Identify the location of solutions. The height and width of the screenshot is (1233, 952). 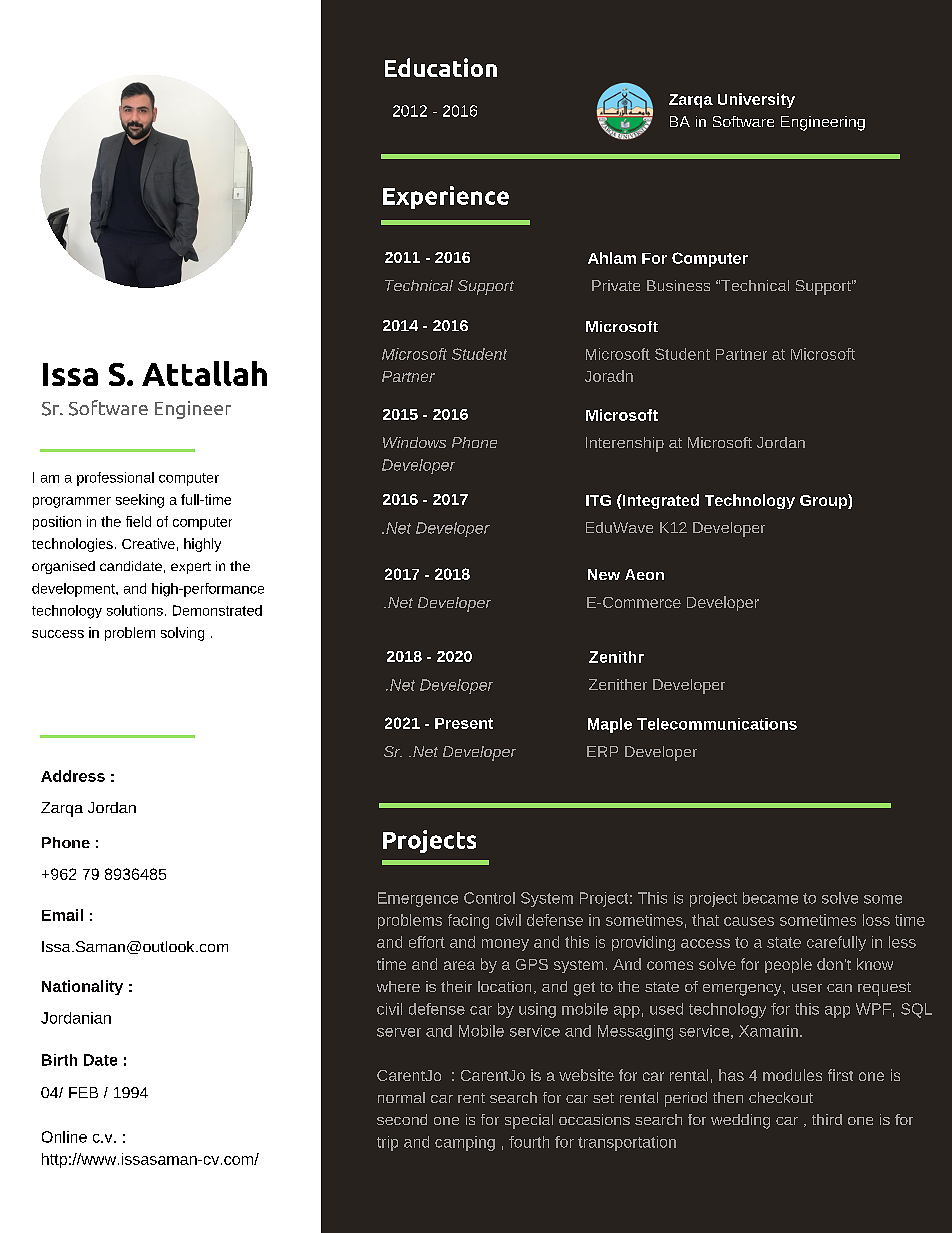
(135, 610).
